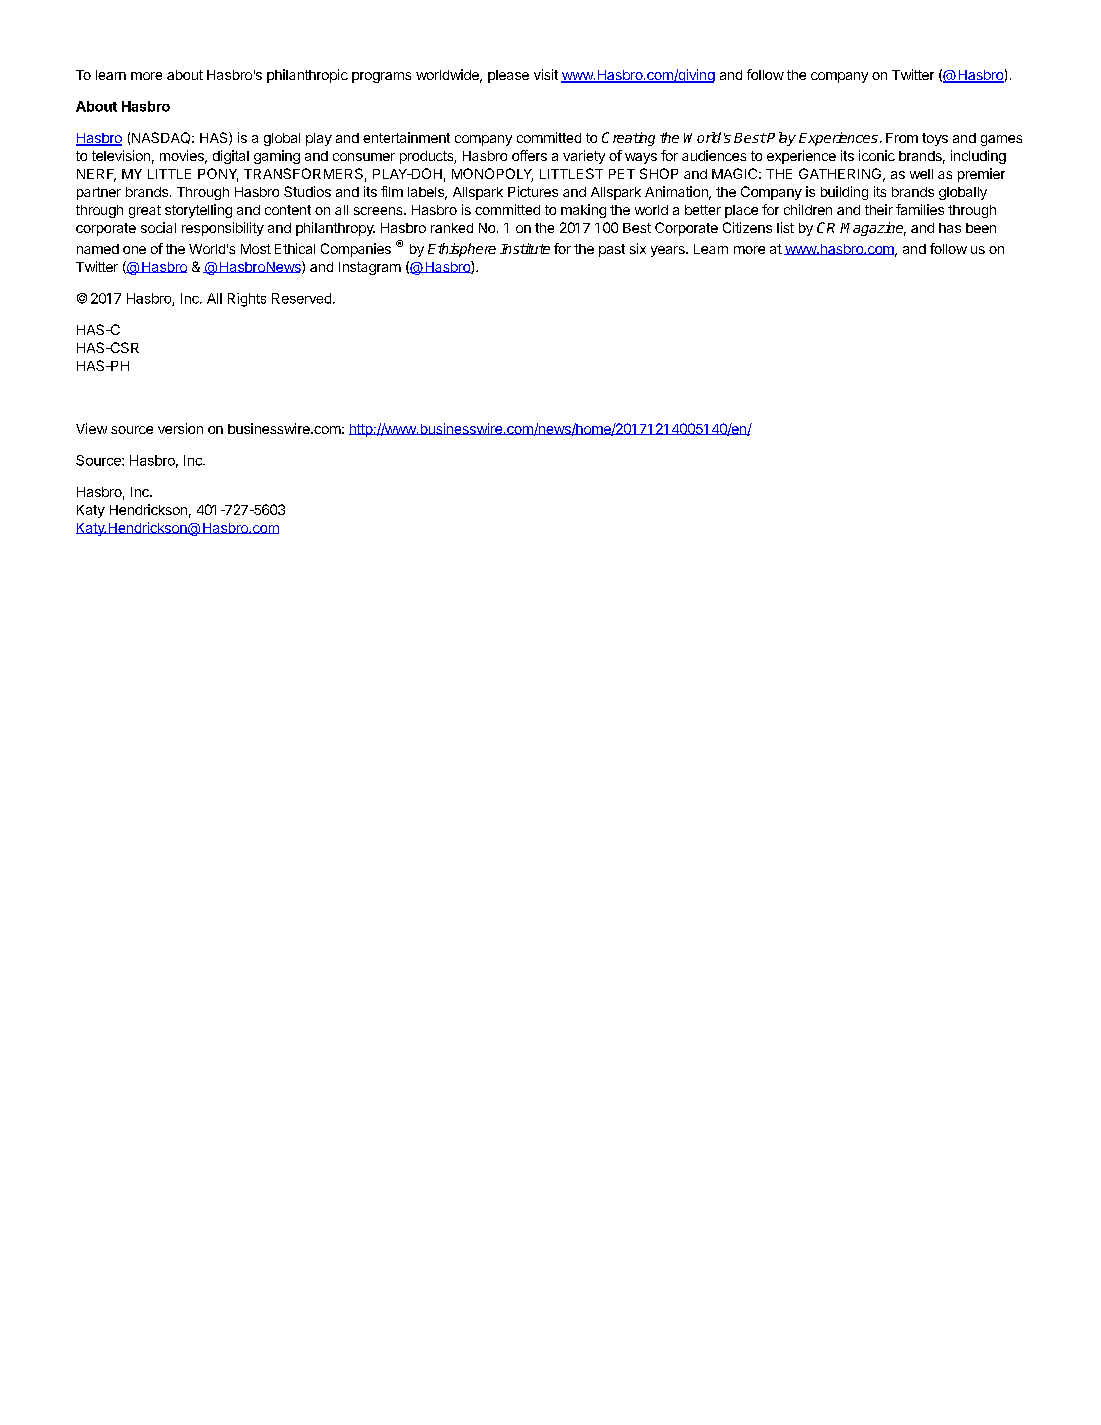 This screenshot has height=1425, width=1101. What do you see at coordinates (301, 298) in the screenshot?
I see `Reserved` at bounding box center [301, 298].
